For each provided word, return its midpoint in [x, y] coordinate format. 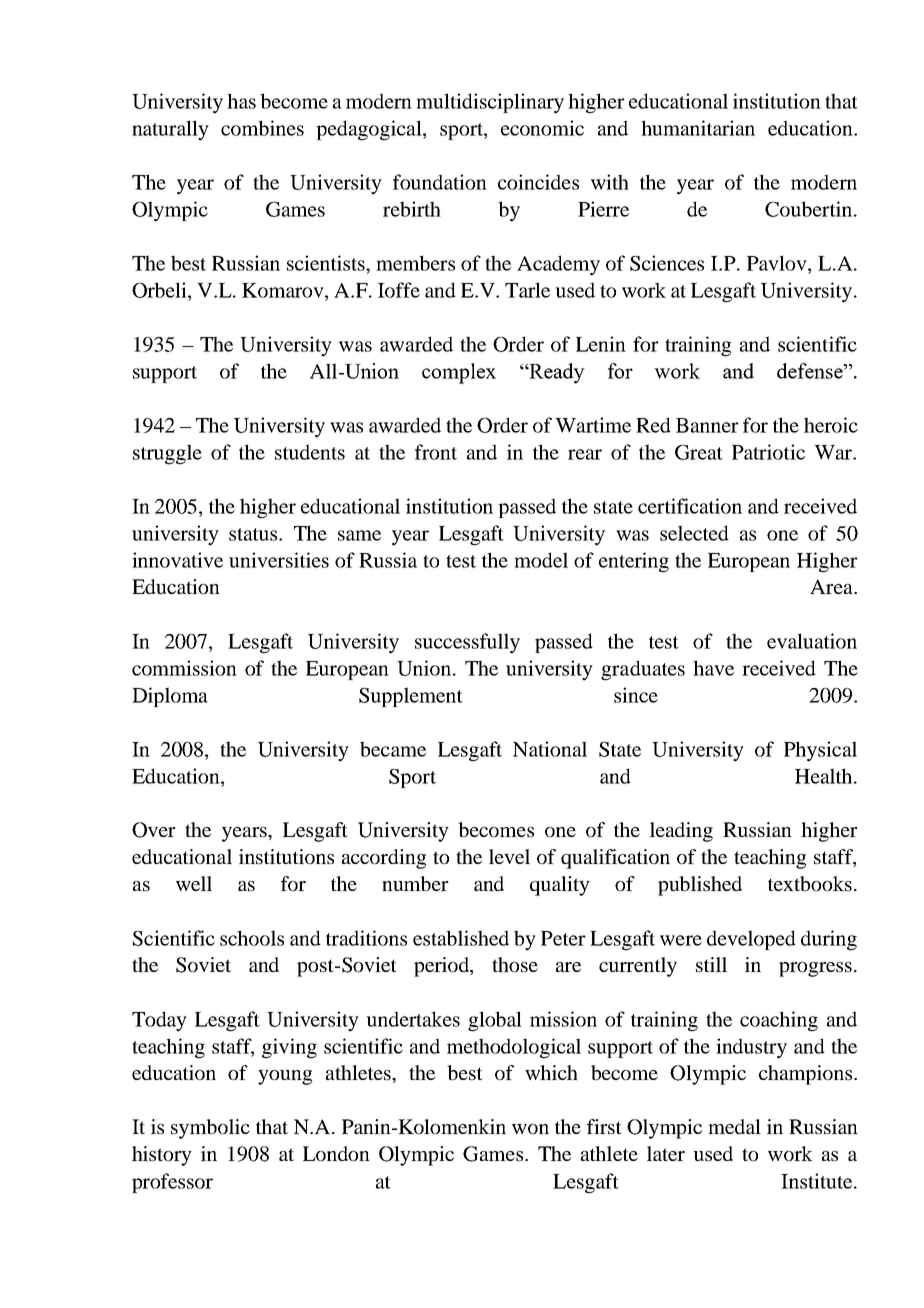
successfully [467, 643]
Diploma [170, 697]
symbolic [210, 1129]
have [713, 668]
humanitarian [698, 128]
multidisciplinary [490, 103]
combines [262, 128]
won [530, 1129]
